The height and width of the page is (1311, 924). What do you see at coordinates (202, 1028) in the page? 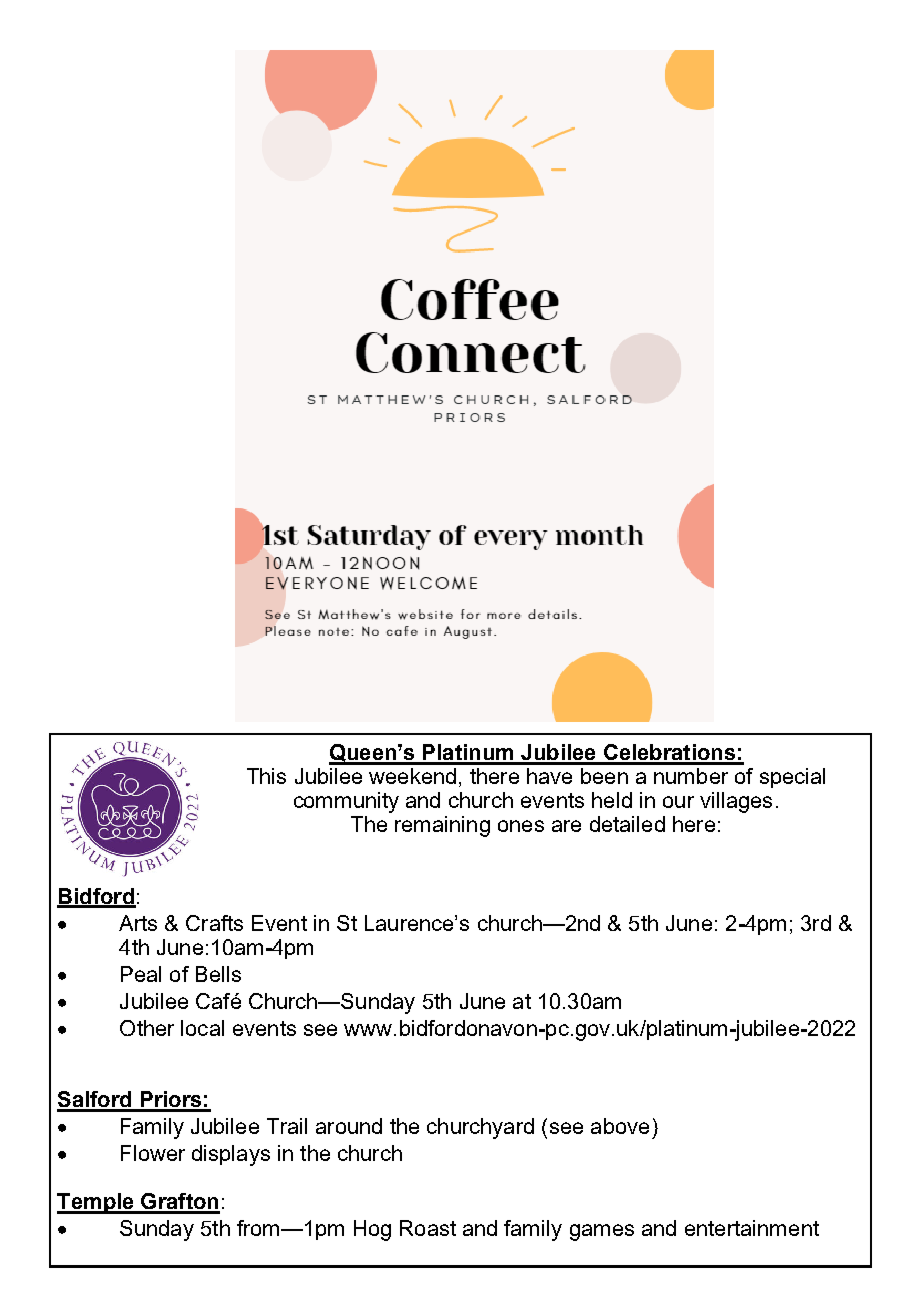
I see `local` at bounding box center [202, 1028].
